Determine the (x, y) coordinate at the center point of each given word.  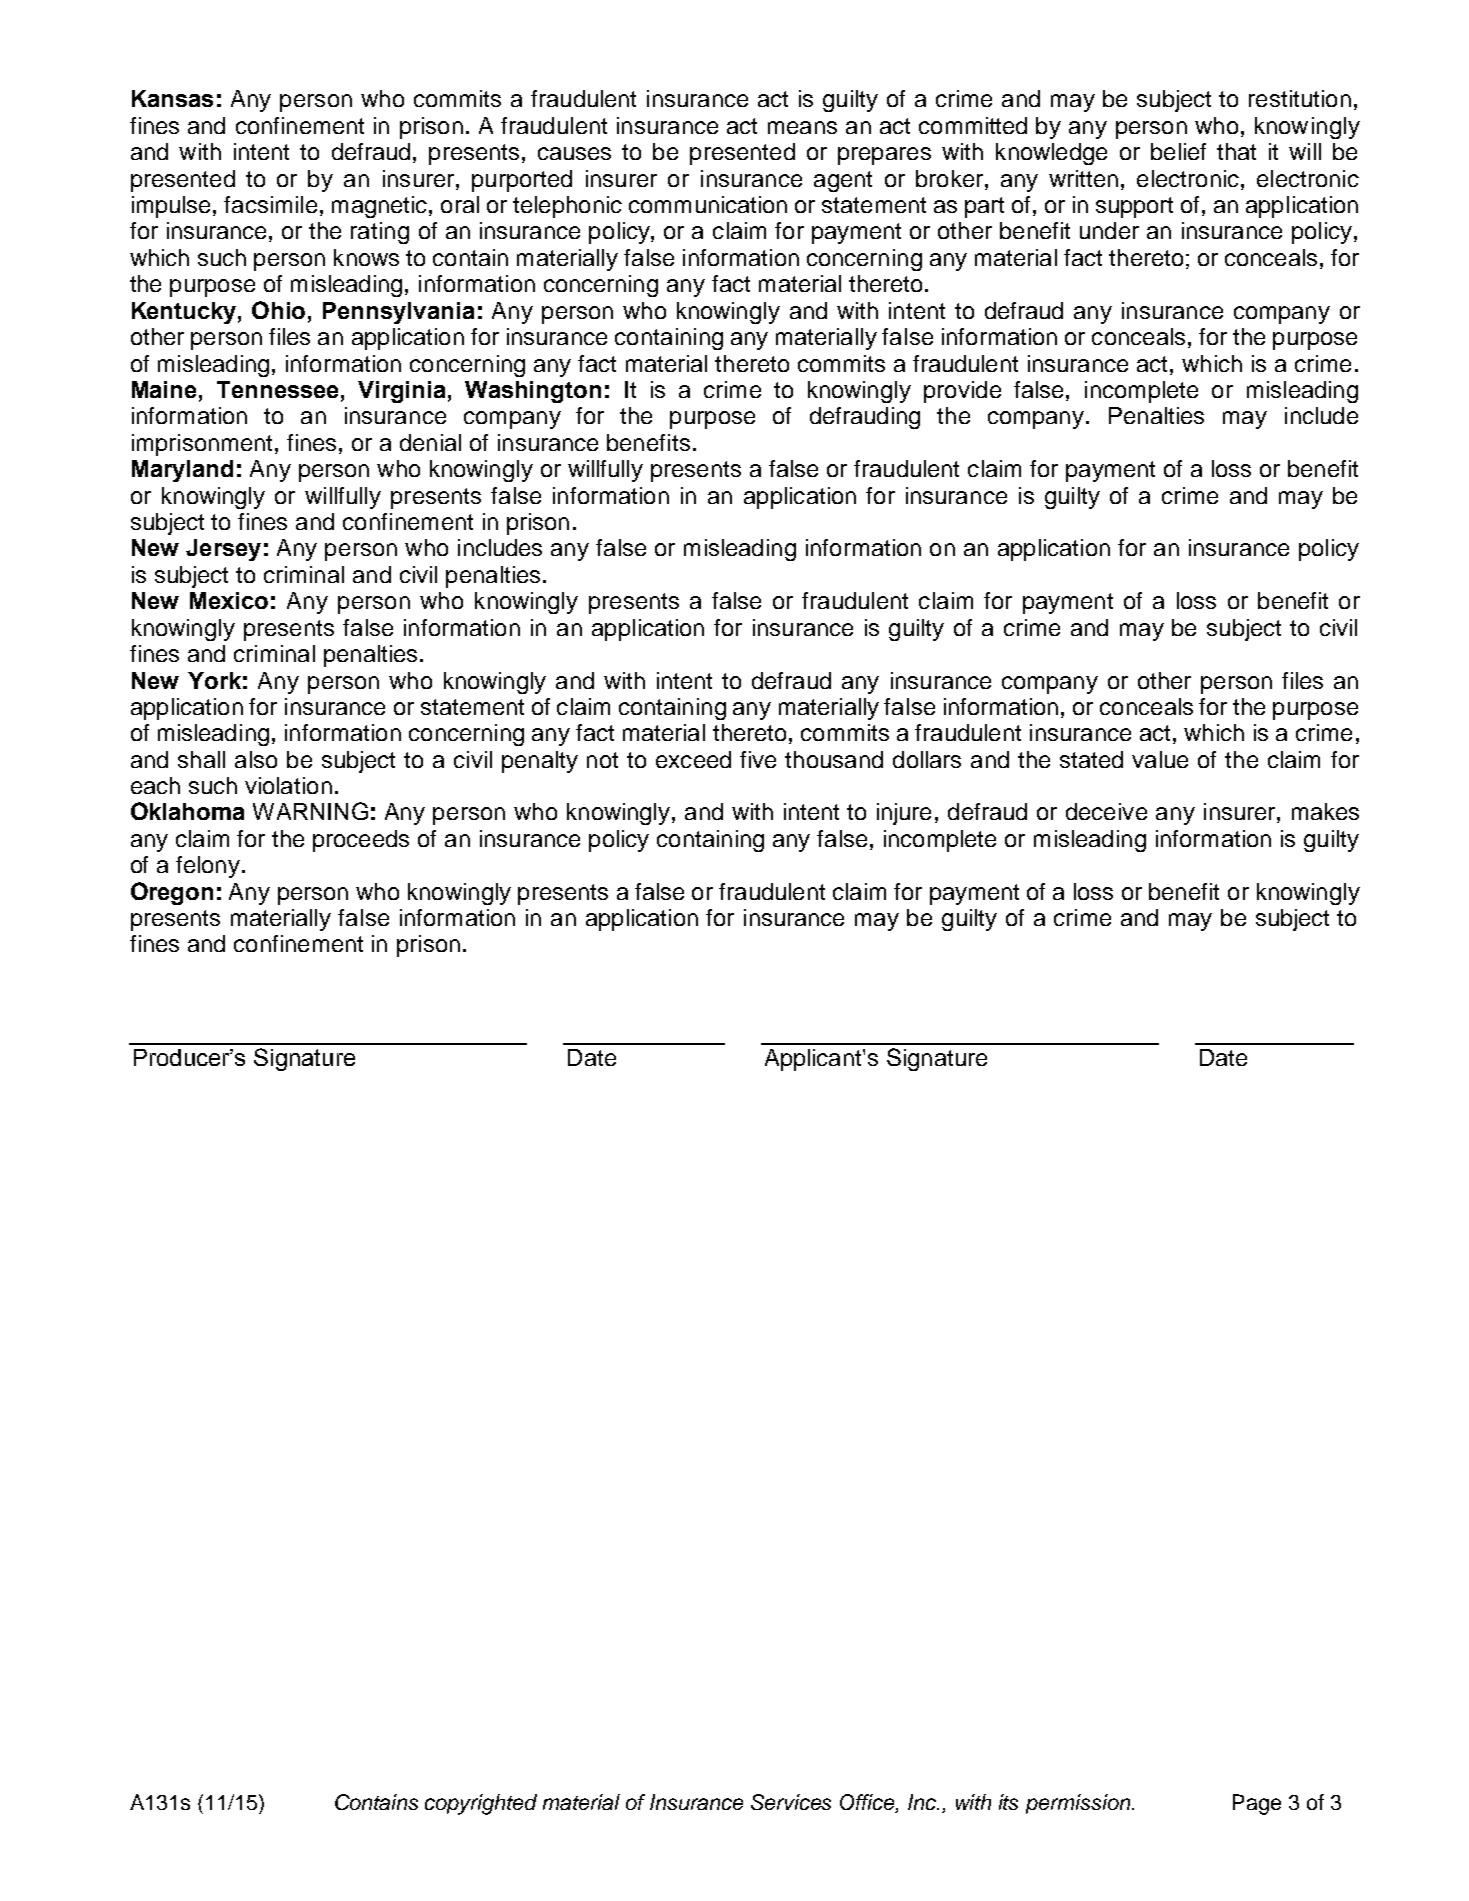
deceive (1106, 811)
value (1160, 759)
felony (209, 867)
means (802, 127)
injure (904, 814)
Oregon (172, 893)
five (758, 759)
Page (1257, 1804)
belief (1178, 151)
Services (791, 1802)
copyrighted (481, 1804)
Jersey (223, 550)
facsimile (270, 204)
